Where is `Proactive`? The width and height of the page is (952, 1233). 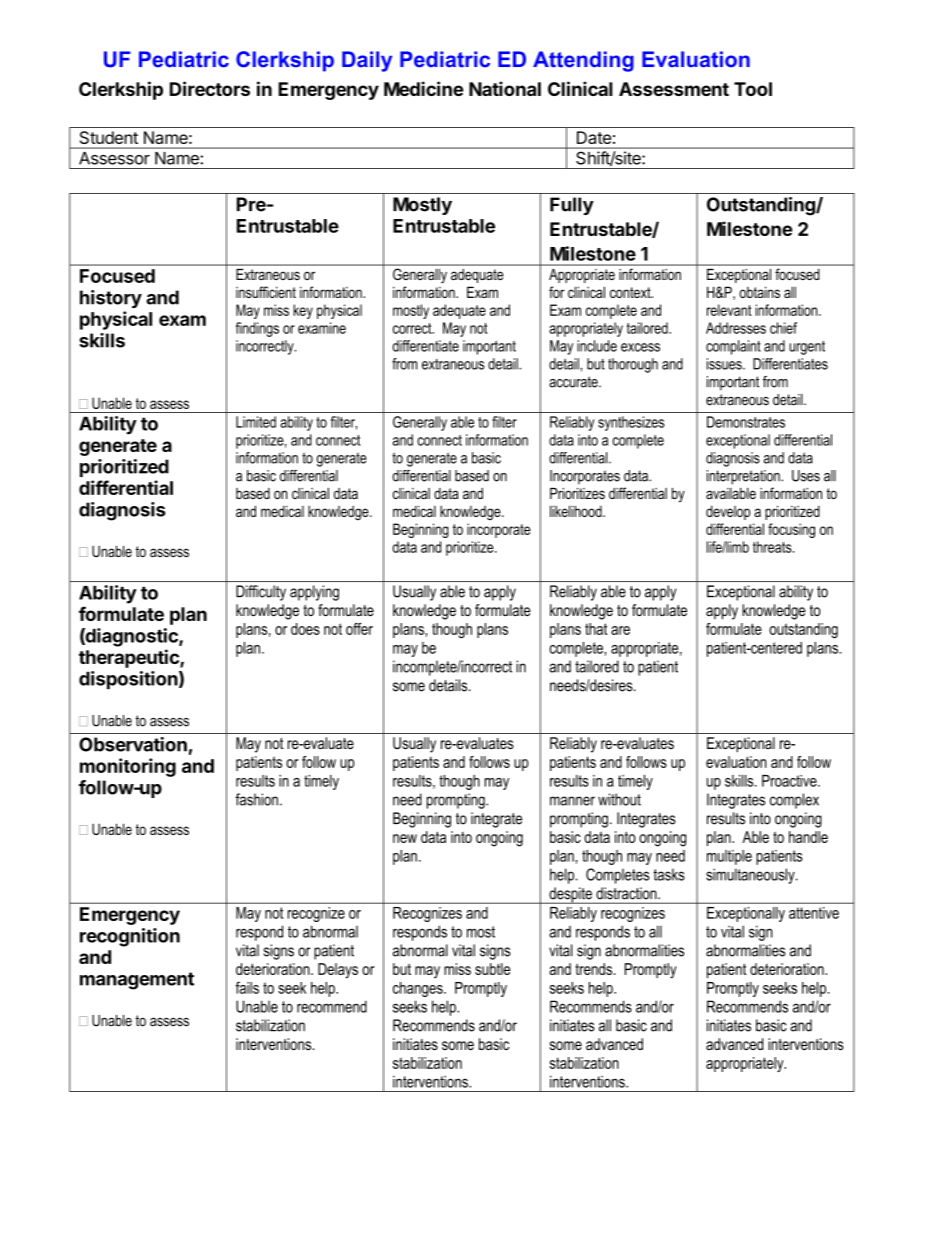 Proactive is located at coordinates (790, 781).
